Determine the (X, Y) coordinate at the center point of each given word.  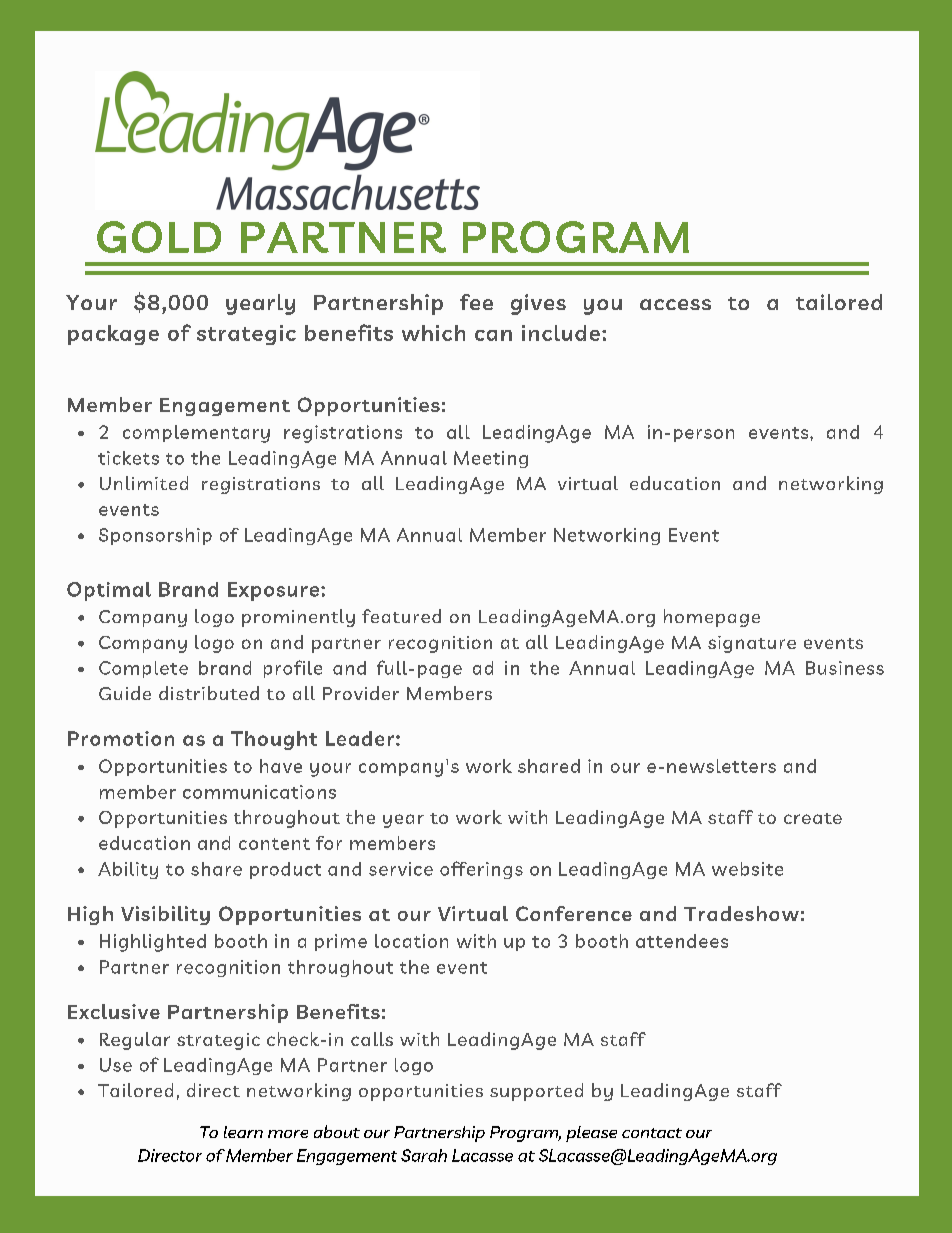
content (274, 844)
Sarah (424, 1155)
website (747, 869)
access (675, 304)
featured (401, 616)
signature (752, 644)
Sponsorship (155, 536)
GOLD (159, 237)
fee (476, 302)
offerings (481, 870)
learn (243, 1132)
